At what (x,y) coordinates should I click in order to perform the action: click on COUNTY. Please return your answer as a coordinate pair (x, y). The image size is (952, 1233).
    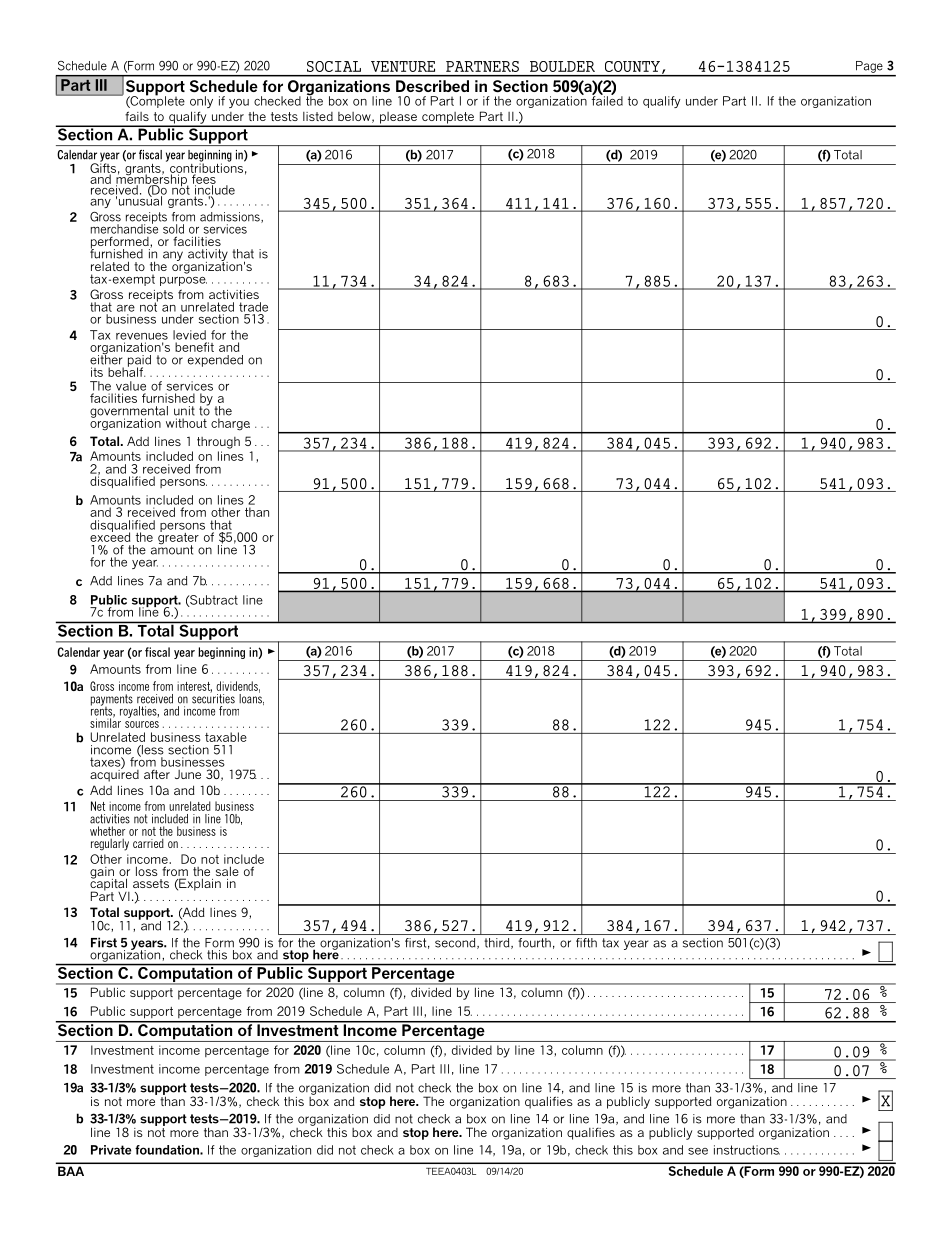
    Looking at the image, I should click on (632, 66).
